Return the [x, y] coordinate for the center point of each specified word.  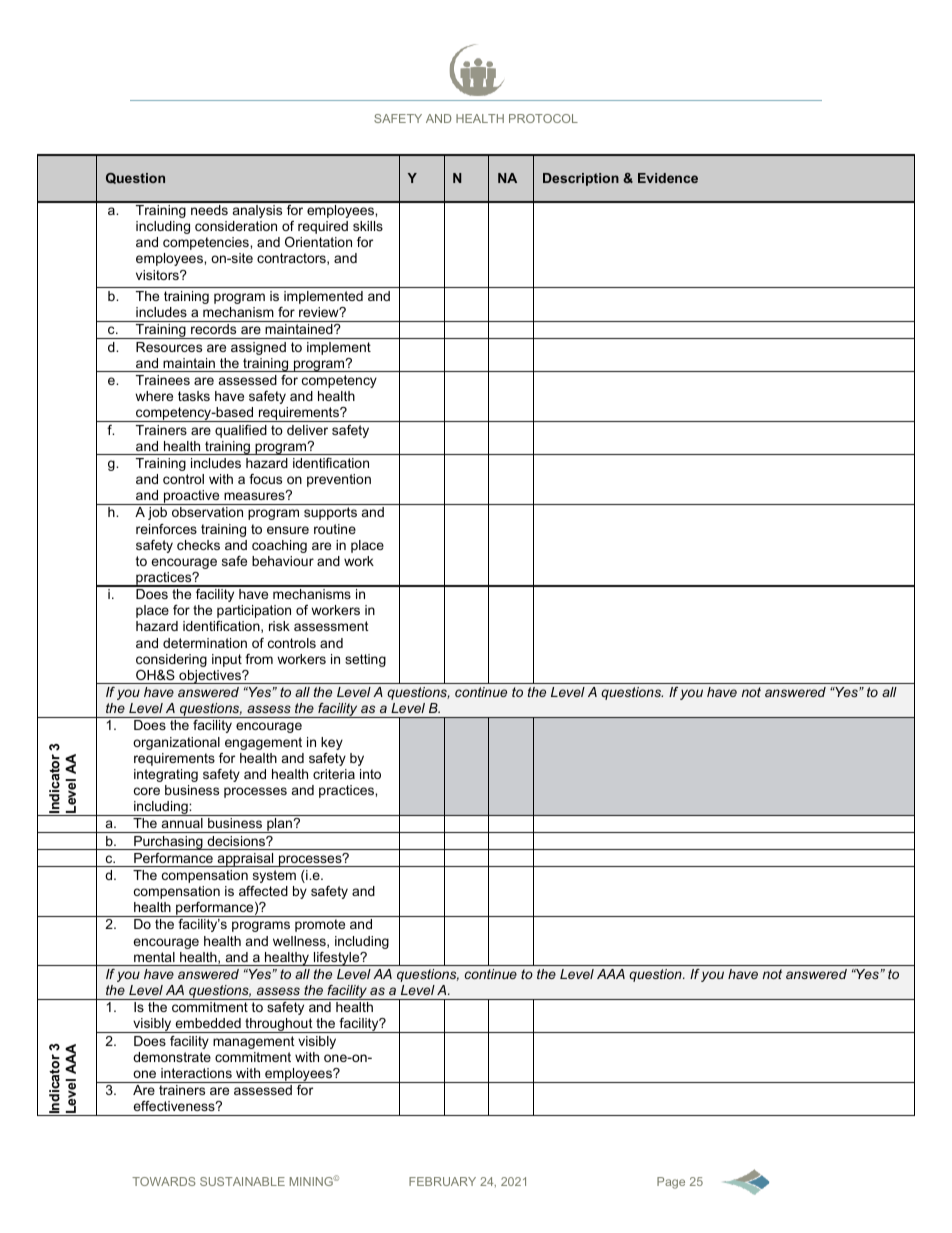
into [370, 774]
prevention [339, 480]
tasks [194, 396]
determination [205, 643]
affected [263, 891]
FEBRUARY [442, 1181]
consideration [236, 226]
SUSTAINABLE [242, 1181]
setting [365, 660]
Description [581, 179]
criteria [334, 774]
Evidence [668, 178]
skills [368, 226]
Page [671, 1183]
